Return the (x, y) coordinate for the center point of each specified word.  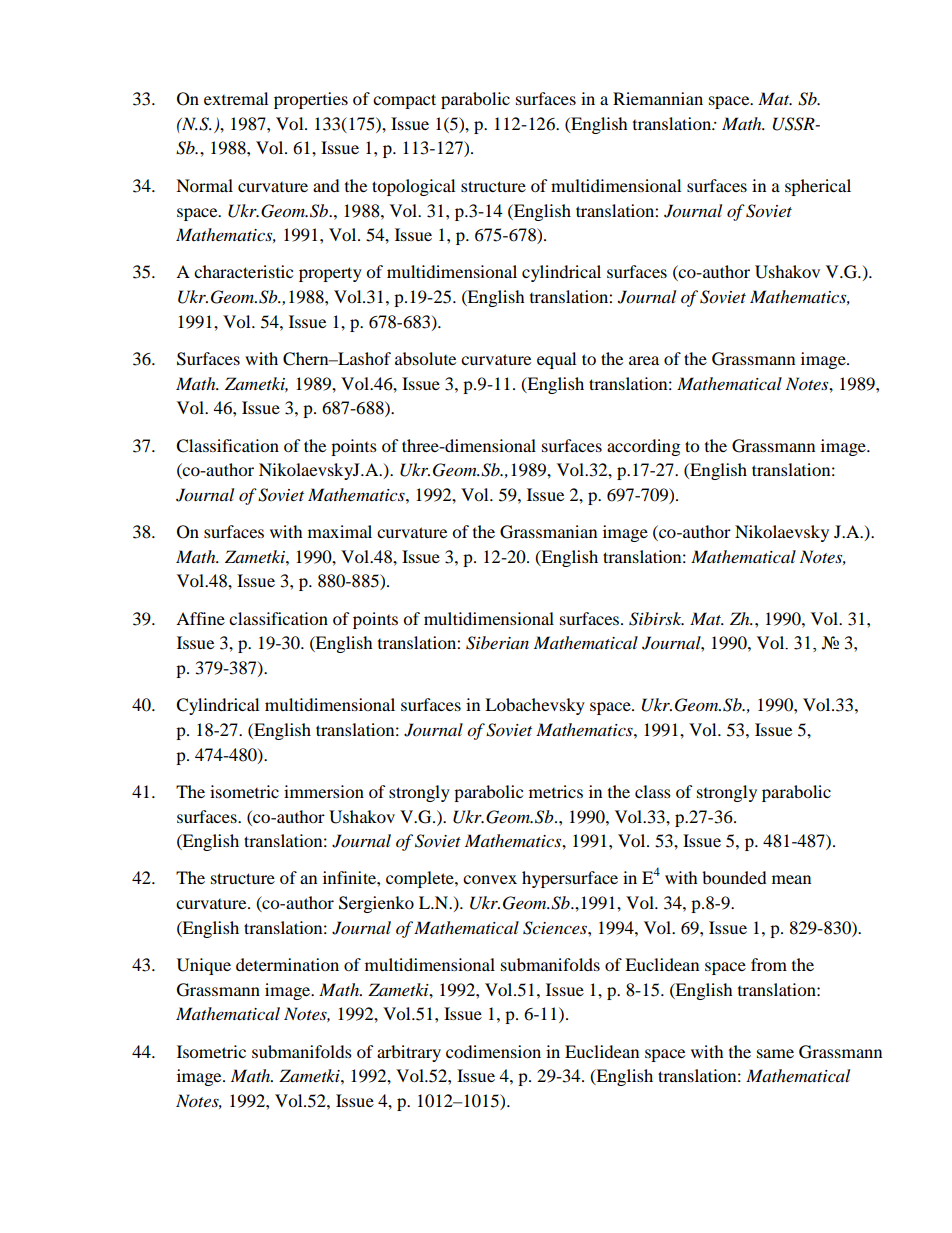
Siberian (497, 643)
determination (287, 964)
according (643, 447)
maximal (340, 531)
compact (404, 101)
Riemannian (658, 98)
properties (311, 100)
